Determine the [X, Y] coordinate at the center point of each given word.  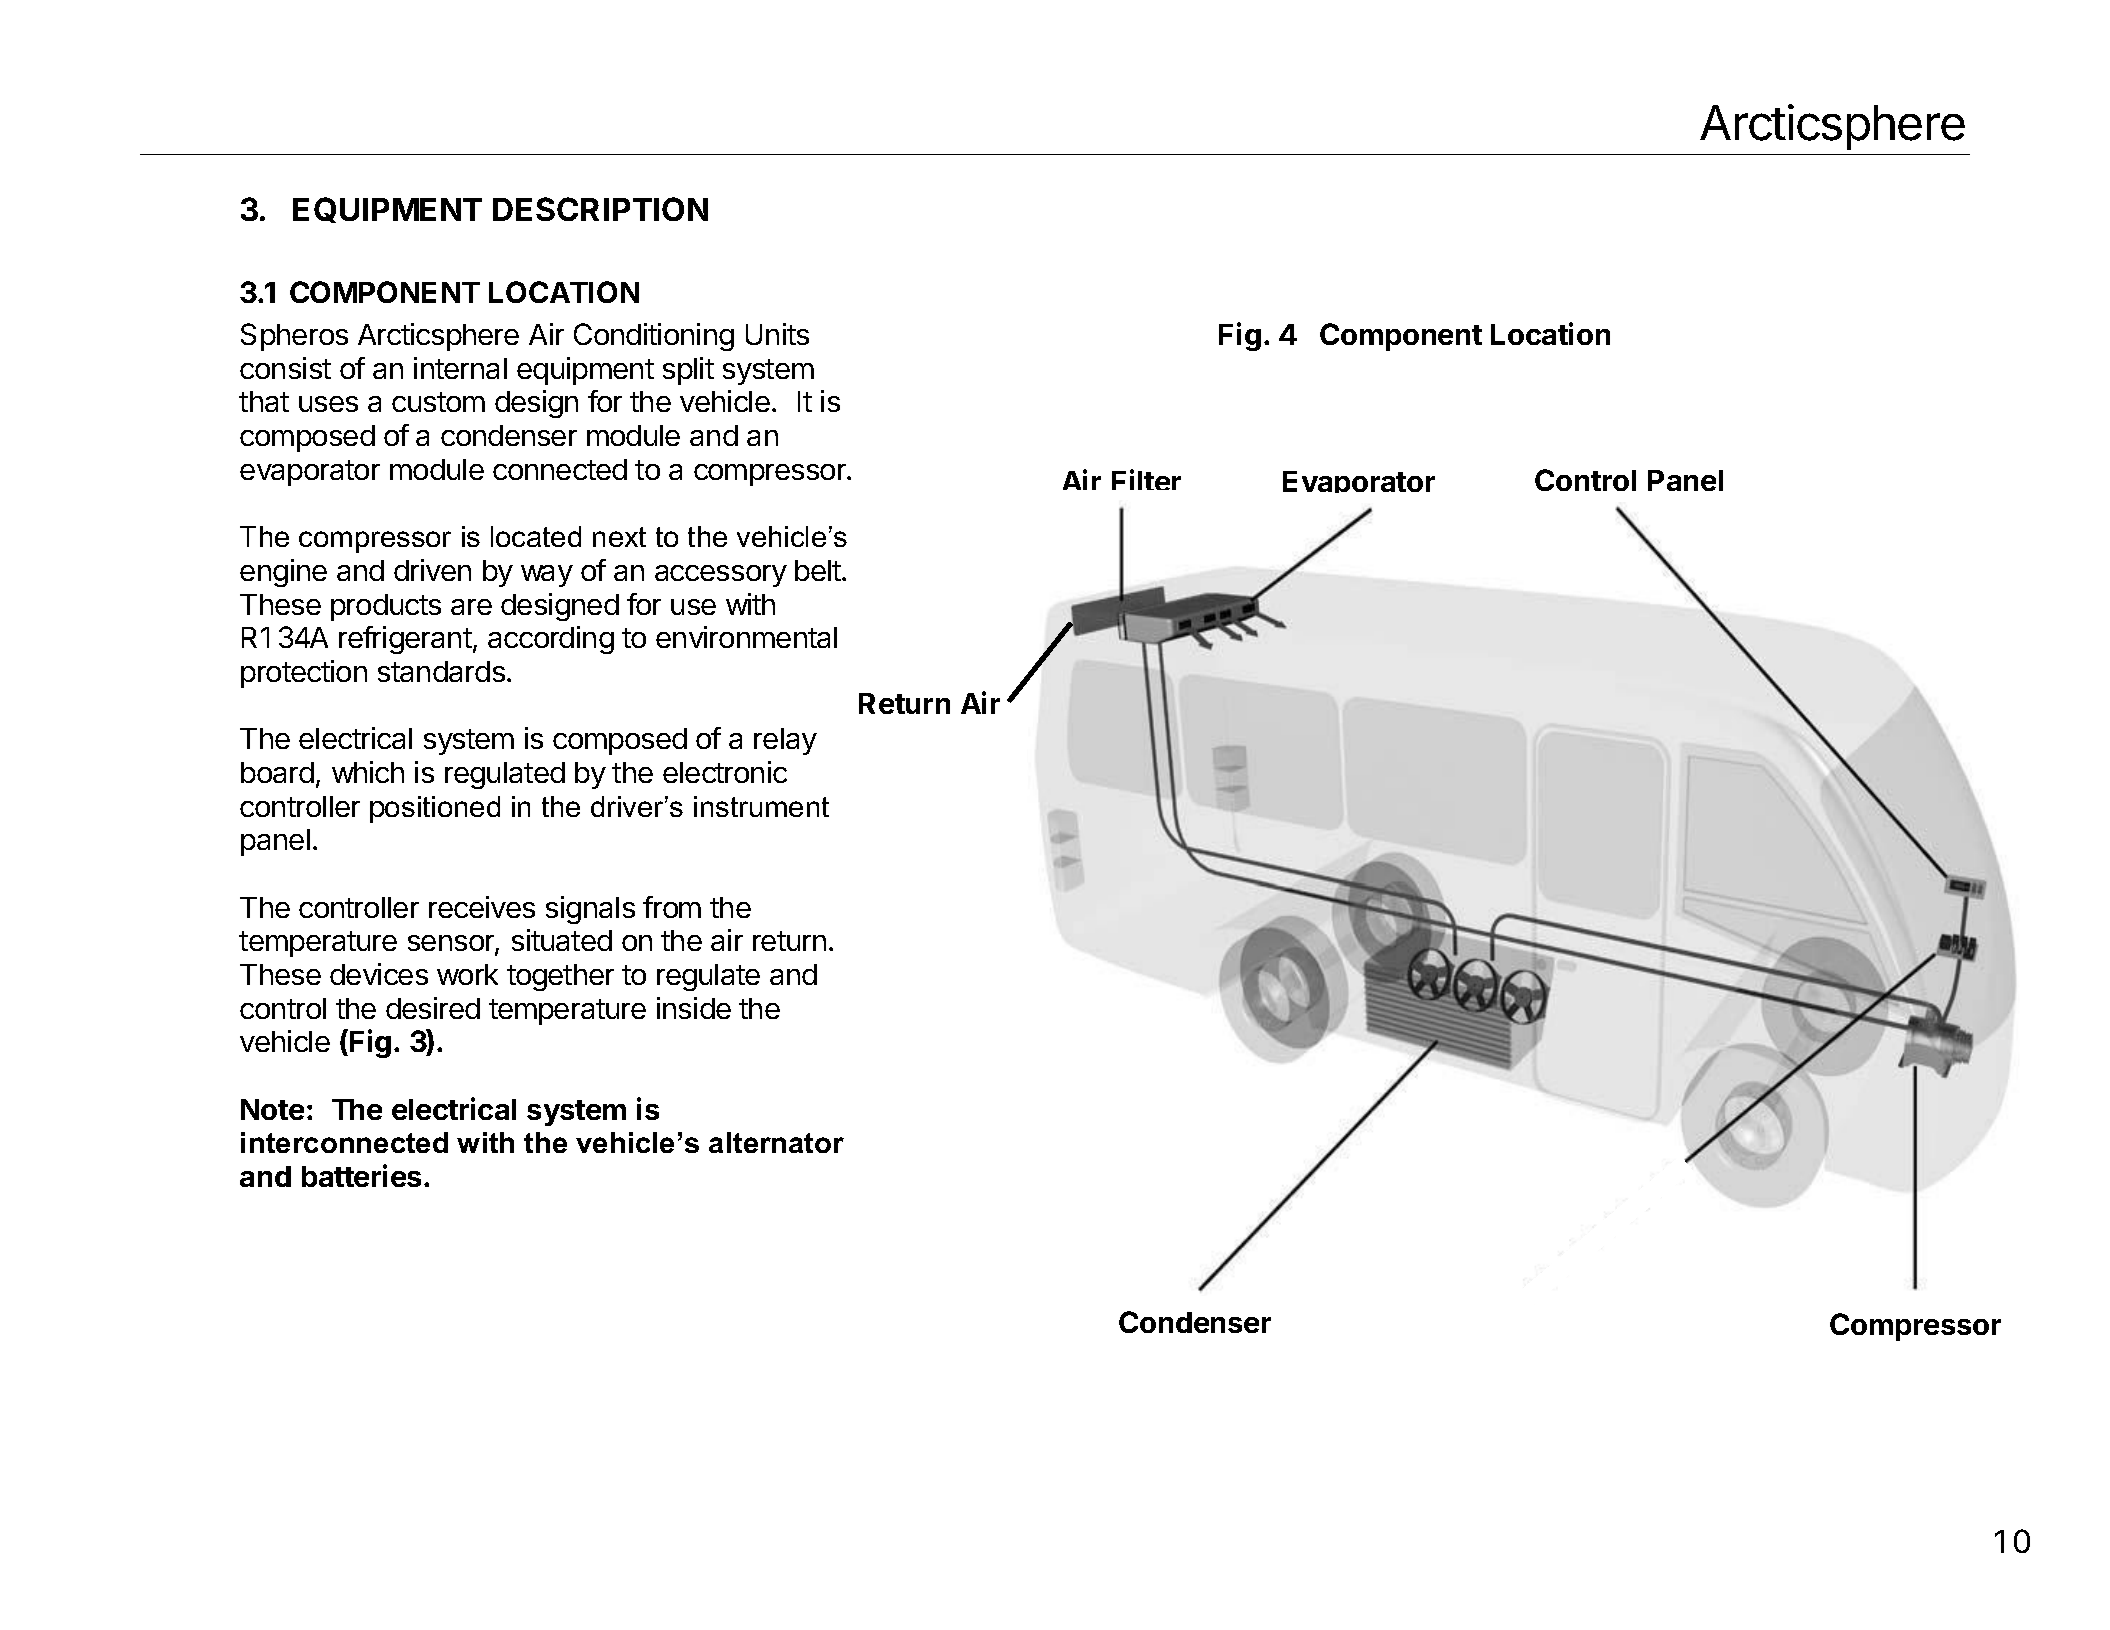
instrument [761, 806]
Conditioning [654, 337]
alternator [776, 1142]
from [672, 907]
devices [379, 974]
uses [328, 404]
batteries [361, 1175]
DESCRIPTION [600, 209]
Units [777, 334]
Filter [1146, 479]
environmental [746, 637]
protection [304, 674]
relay [785, 741]
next [619, 537]
